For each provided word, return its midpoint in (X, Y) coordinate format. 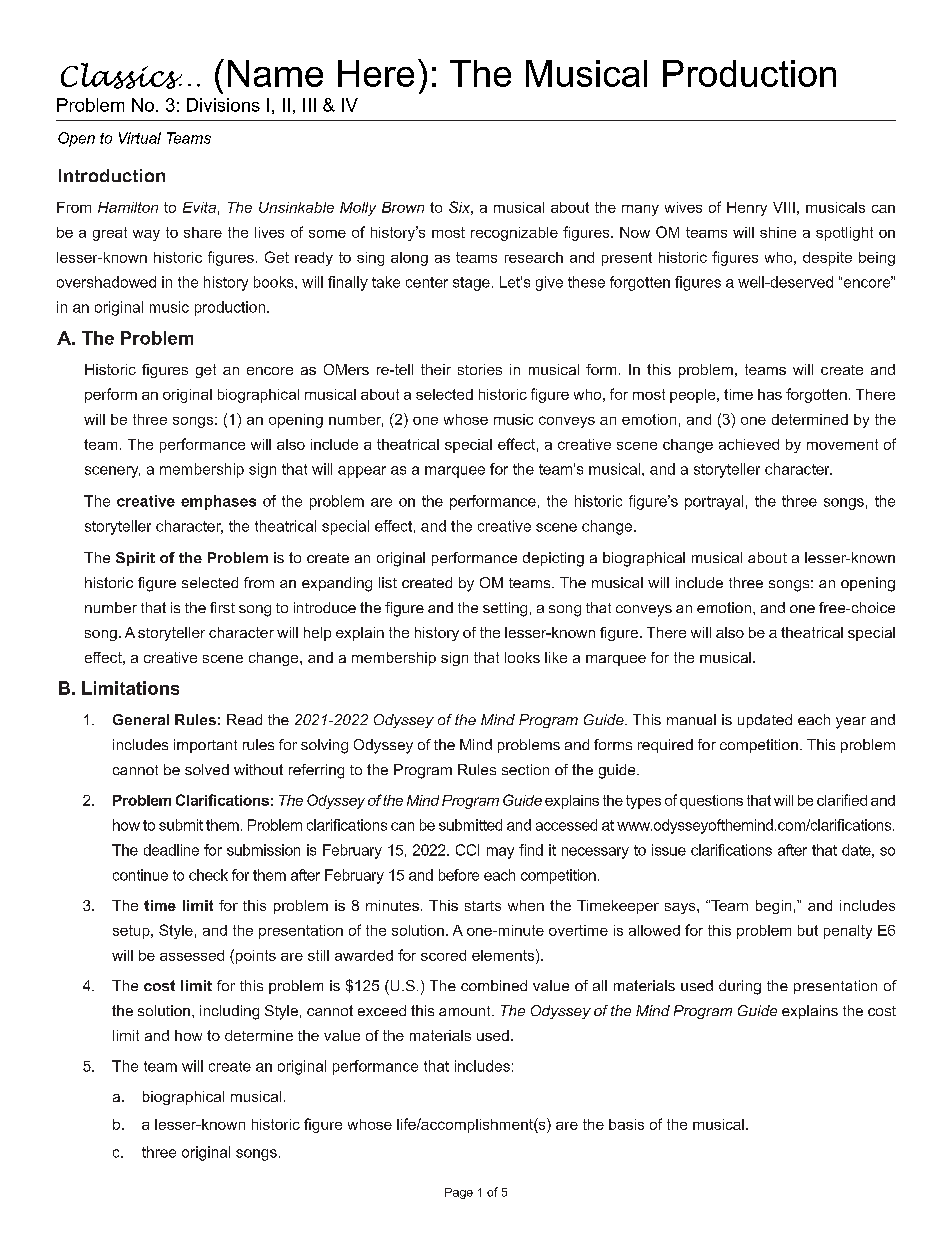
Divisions (223, 105)
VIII (784, 207)
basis (626, 1124)
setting (505, 609)
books (275, 282)
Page (459, 1193)
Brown (403, 207)
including (229, 1012)
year (851, 723)
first (222, 607)
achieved (749, 444)
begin (773, 907)
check (208, 875)
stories (480, 369)
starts (483, 906)
